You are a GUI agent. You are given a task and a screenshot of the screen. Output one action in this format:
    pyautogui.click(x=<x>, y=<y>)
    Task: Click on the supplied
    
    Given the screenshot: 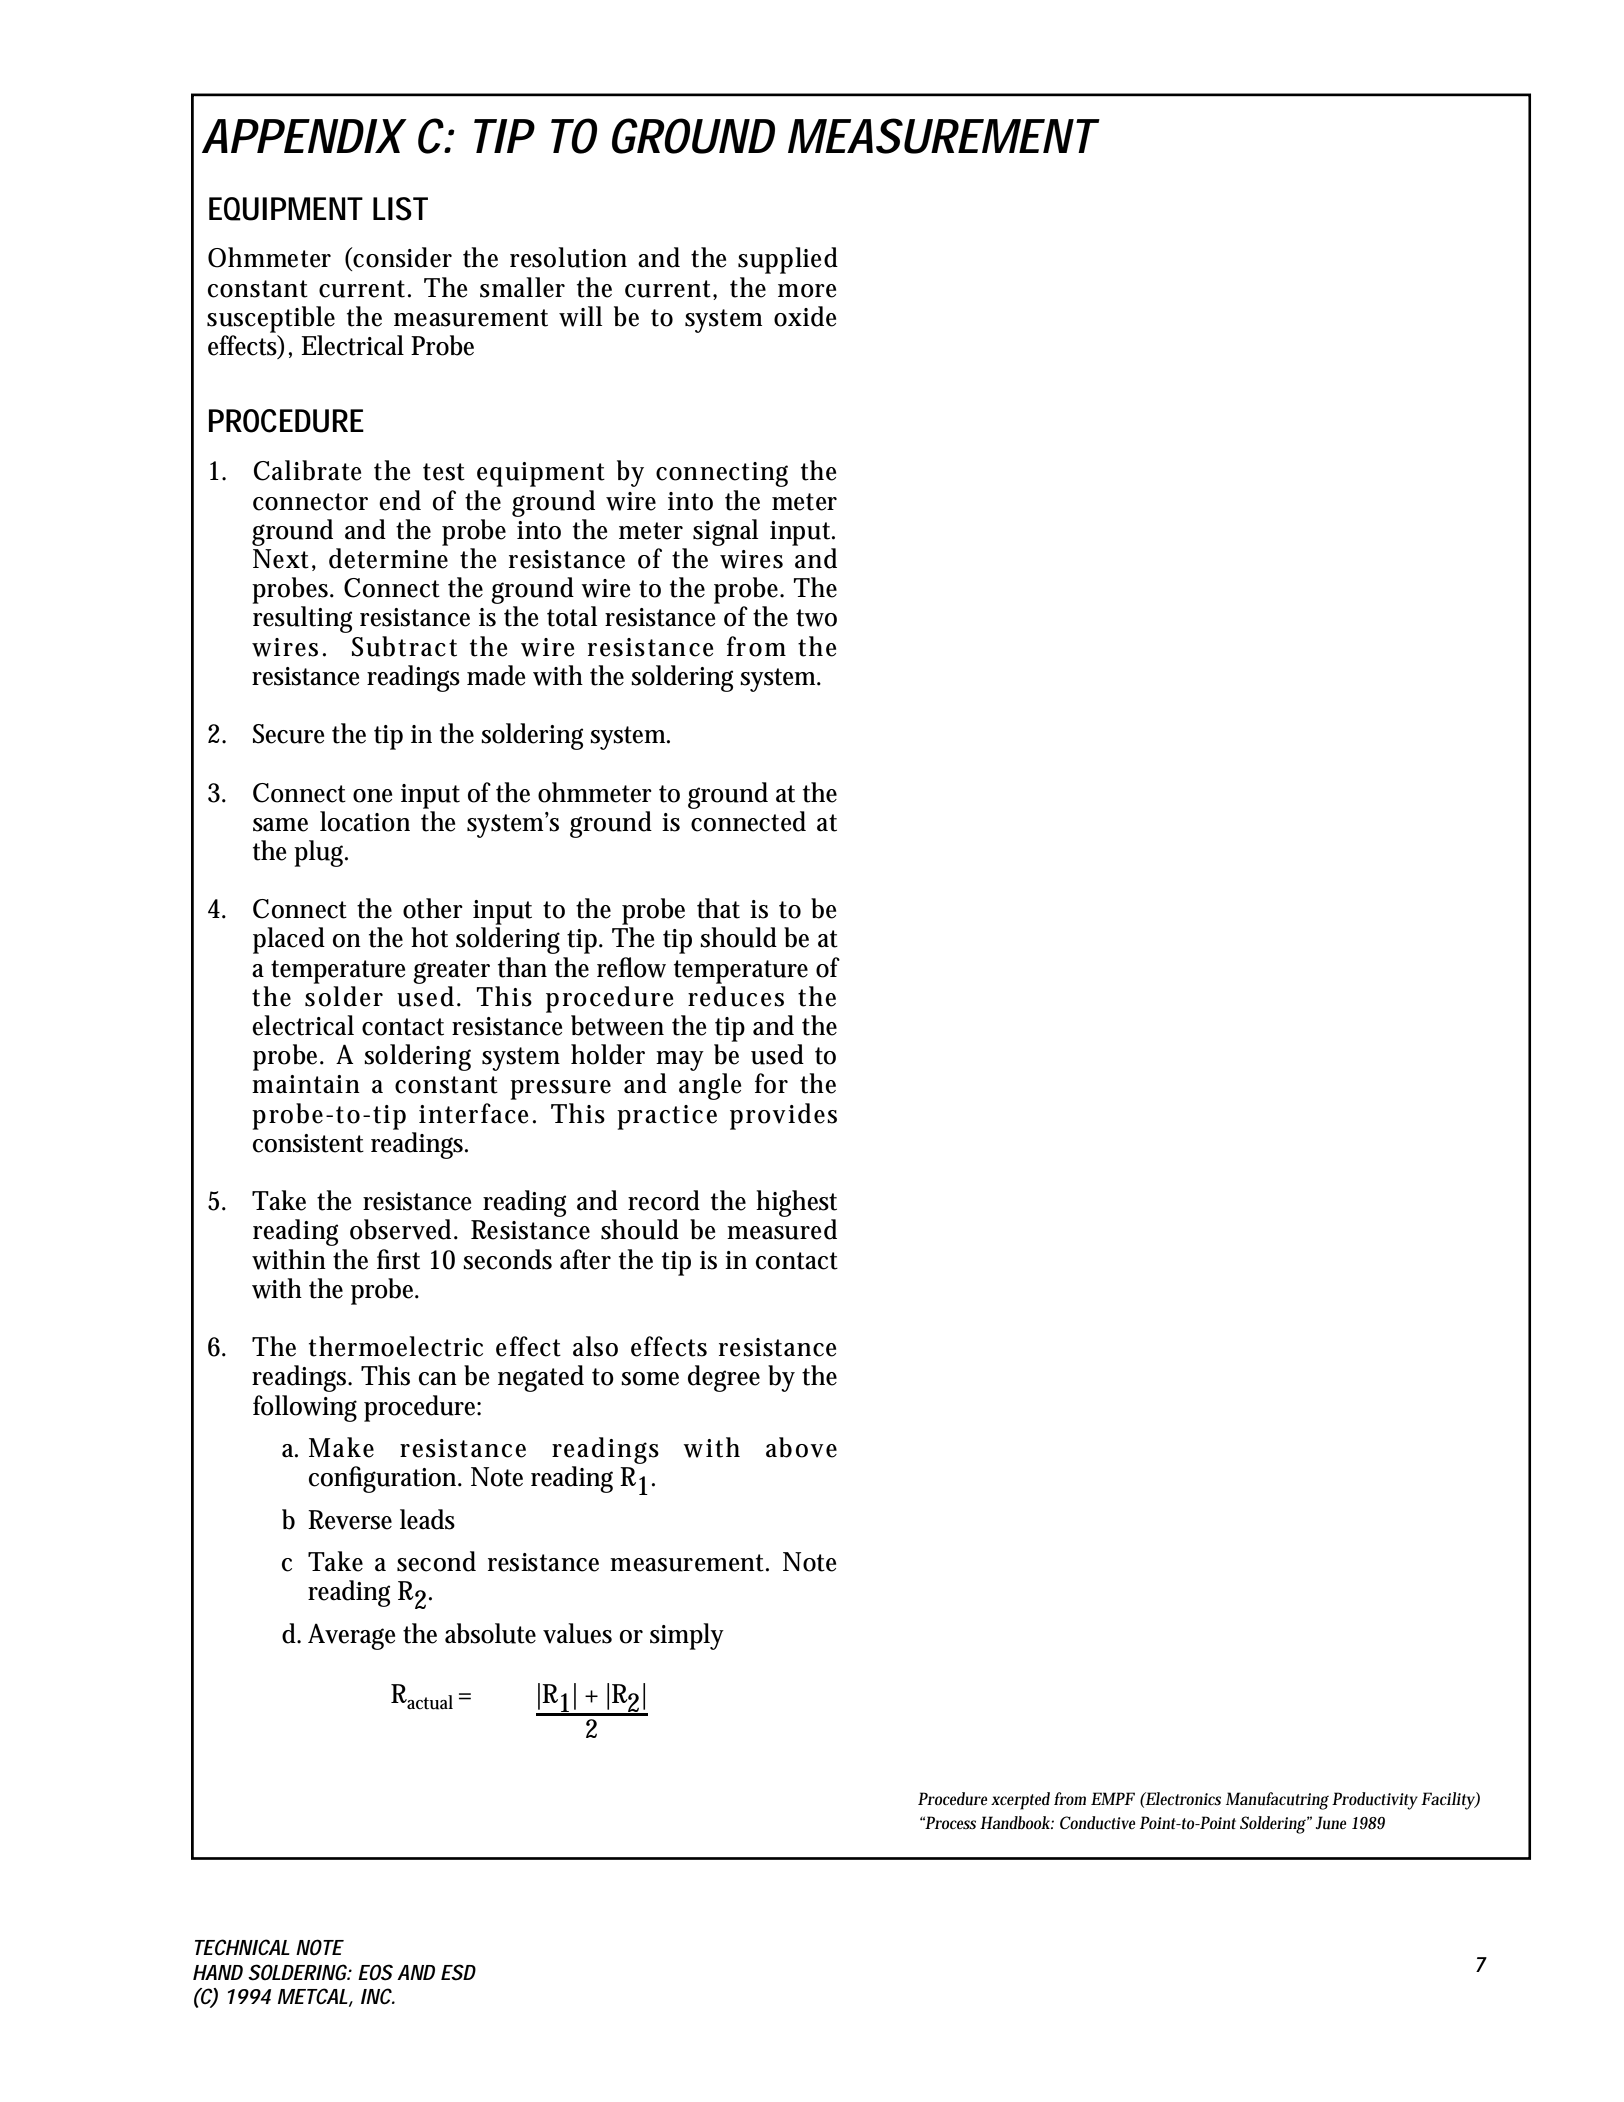 What is the action you would take?
    pyautogui.click(x=788, y=260)
